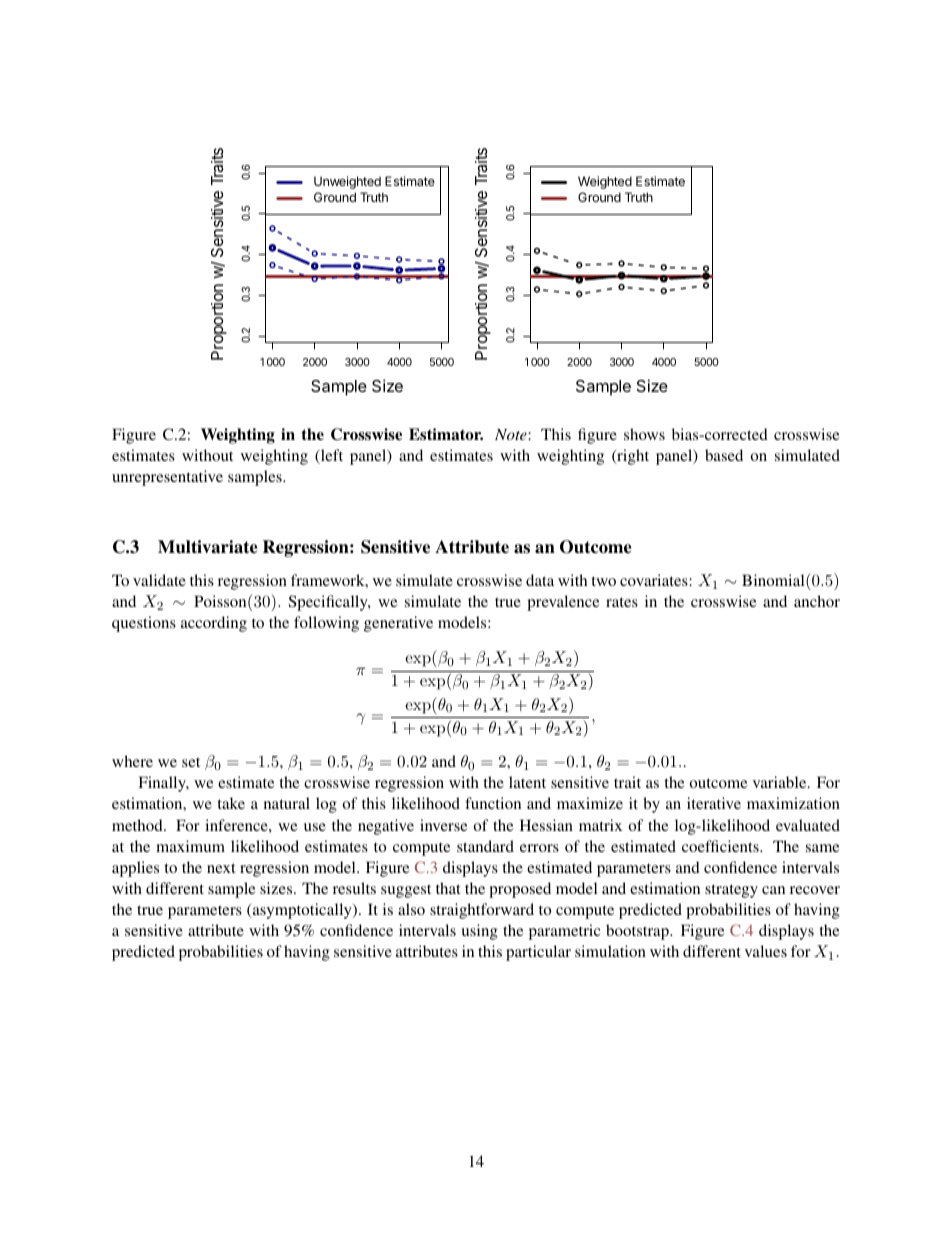  Describe the element at coordinates (398, 624) in the screenshot. I see `generative` at that location.
